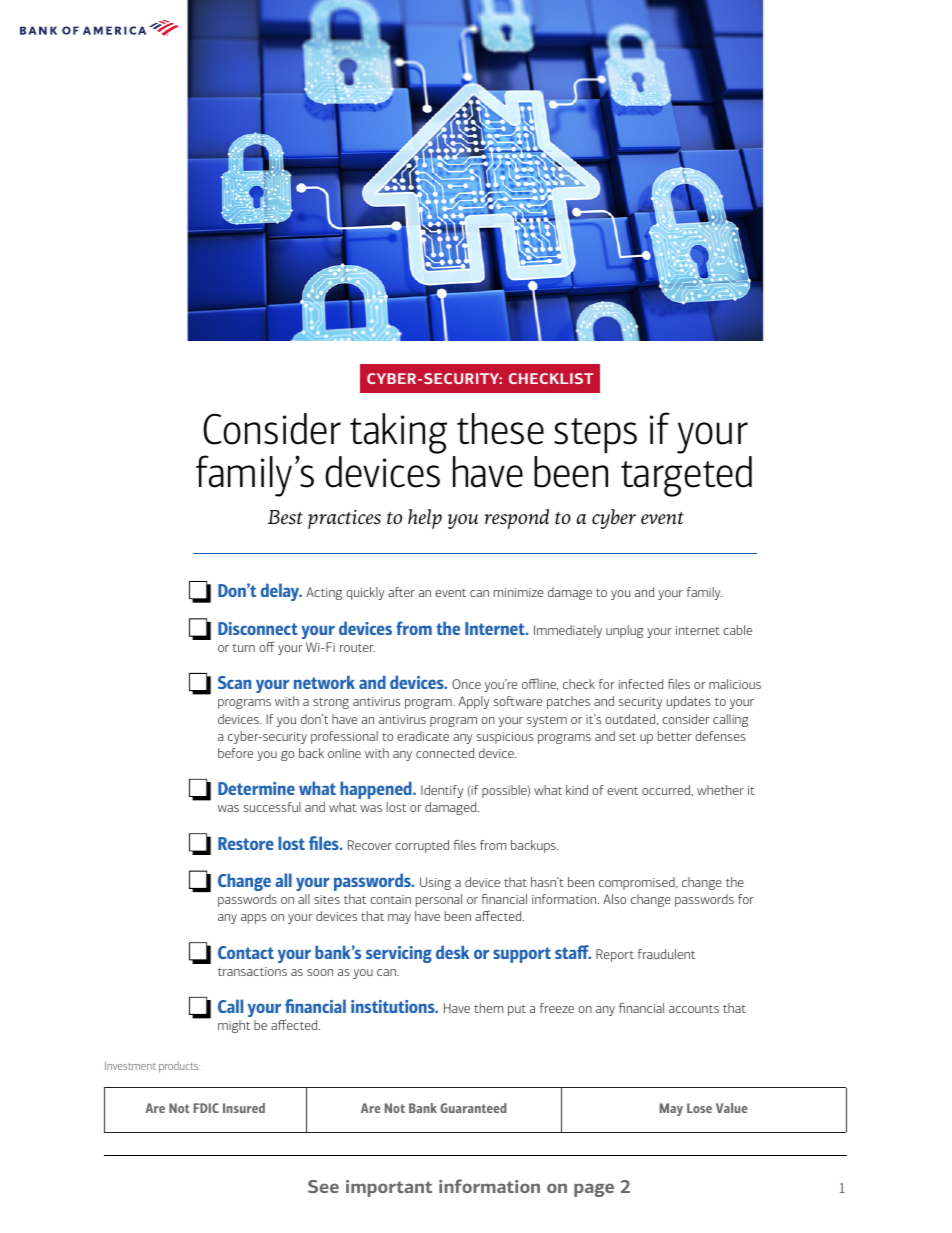  What do you see at coordinates (686, 476) in the document?
I see `targeted` at bounding box center [686, 476].
